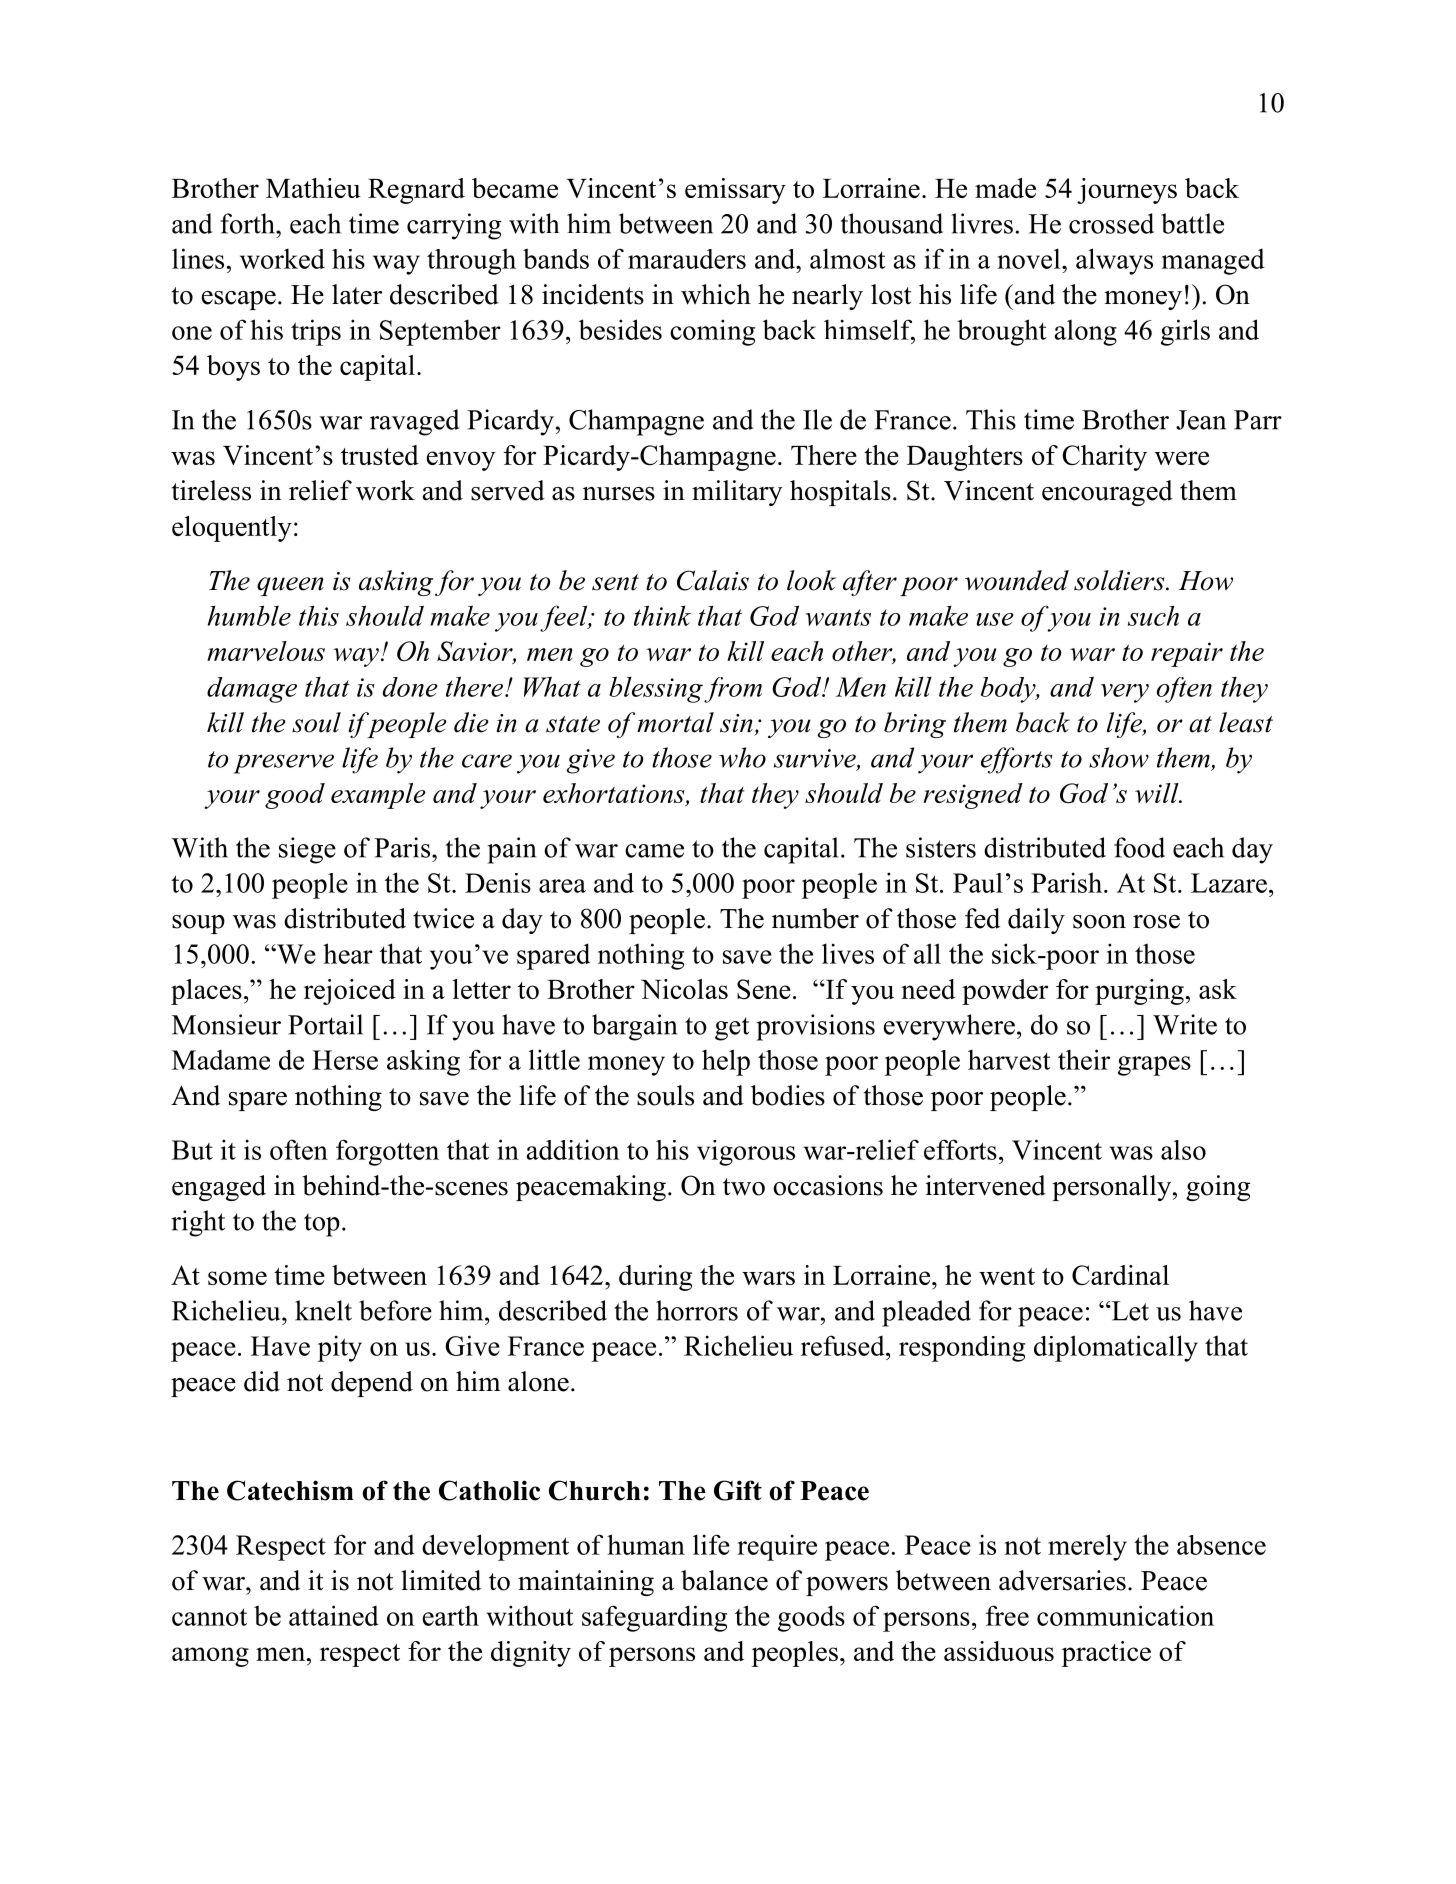  What do you see at coordinates (1187, 654) in the page?
I see `repair` at bounding box center [1187, 654].
